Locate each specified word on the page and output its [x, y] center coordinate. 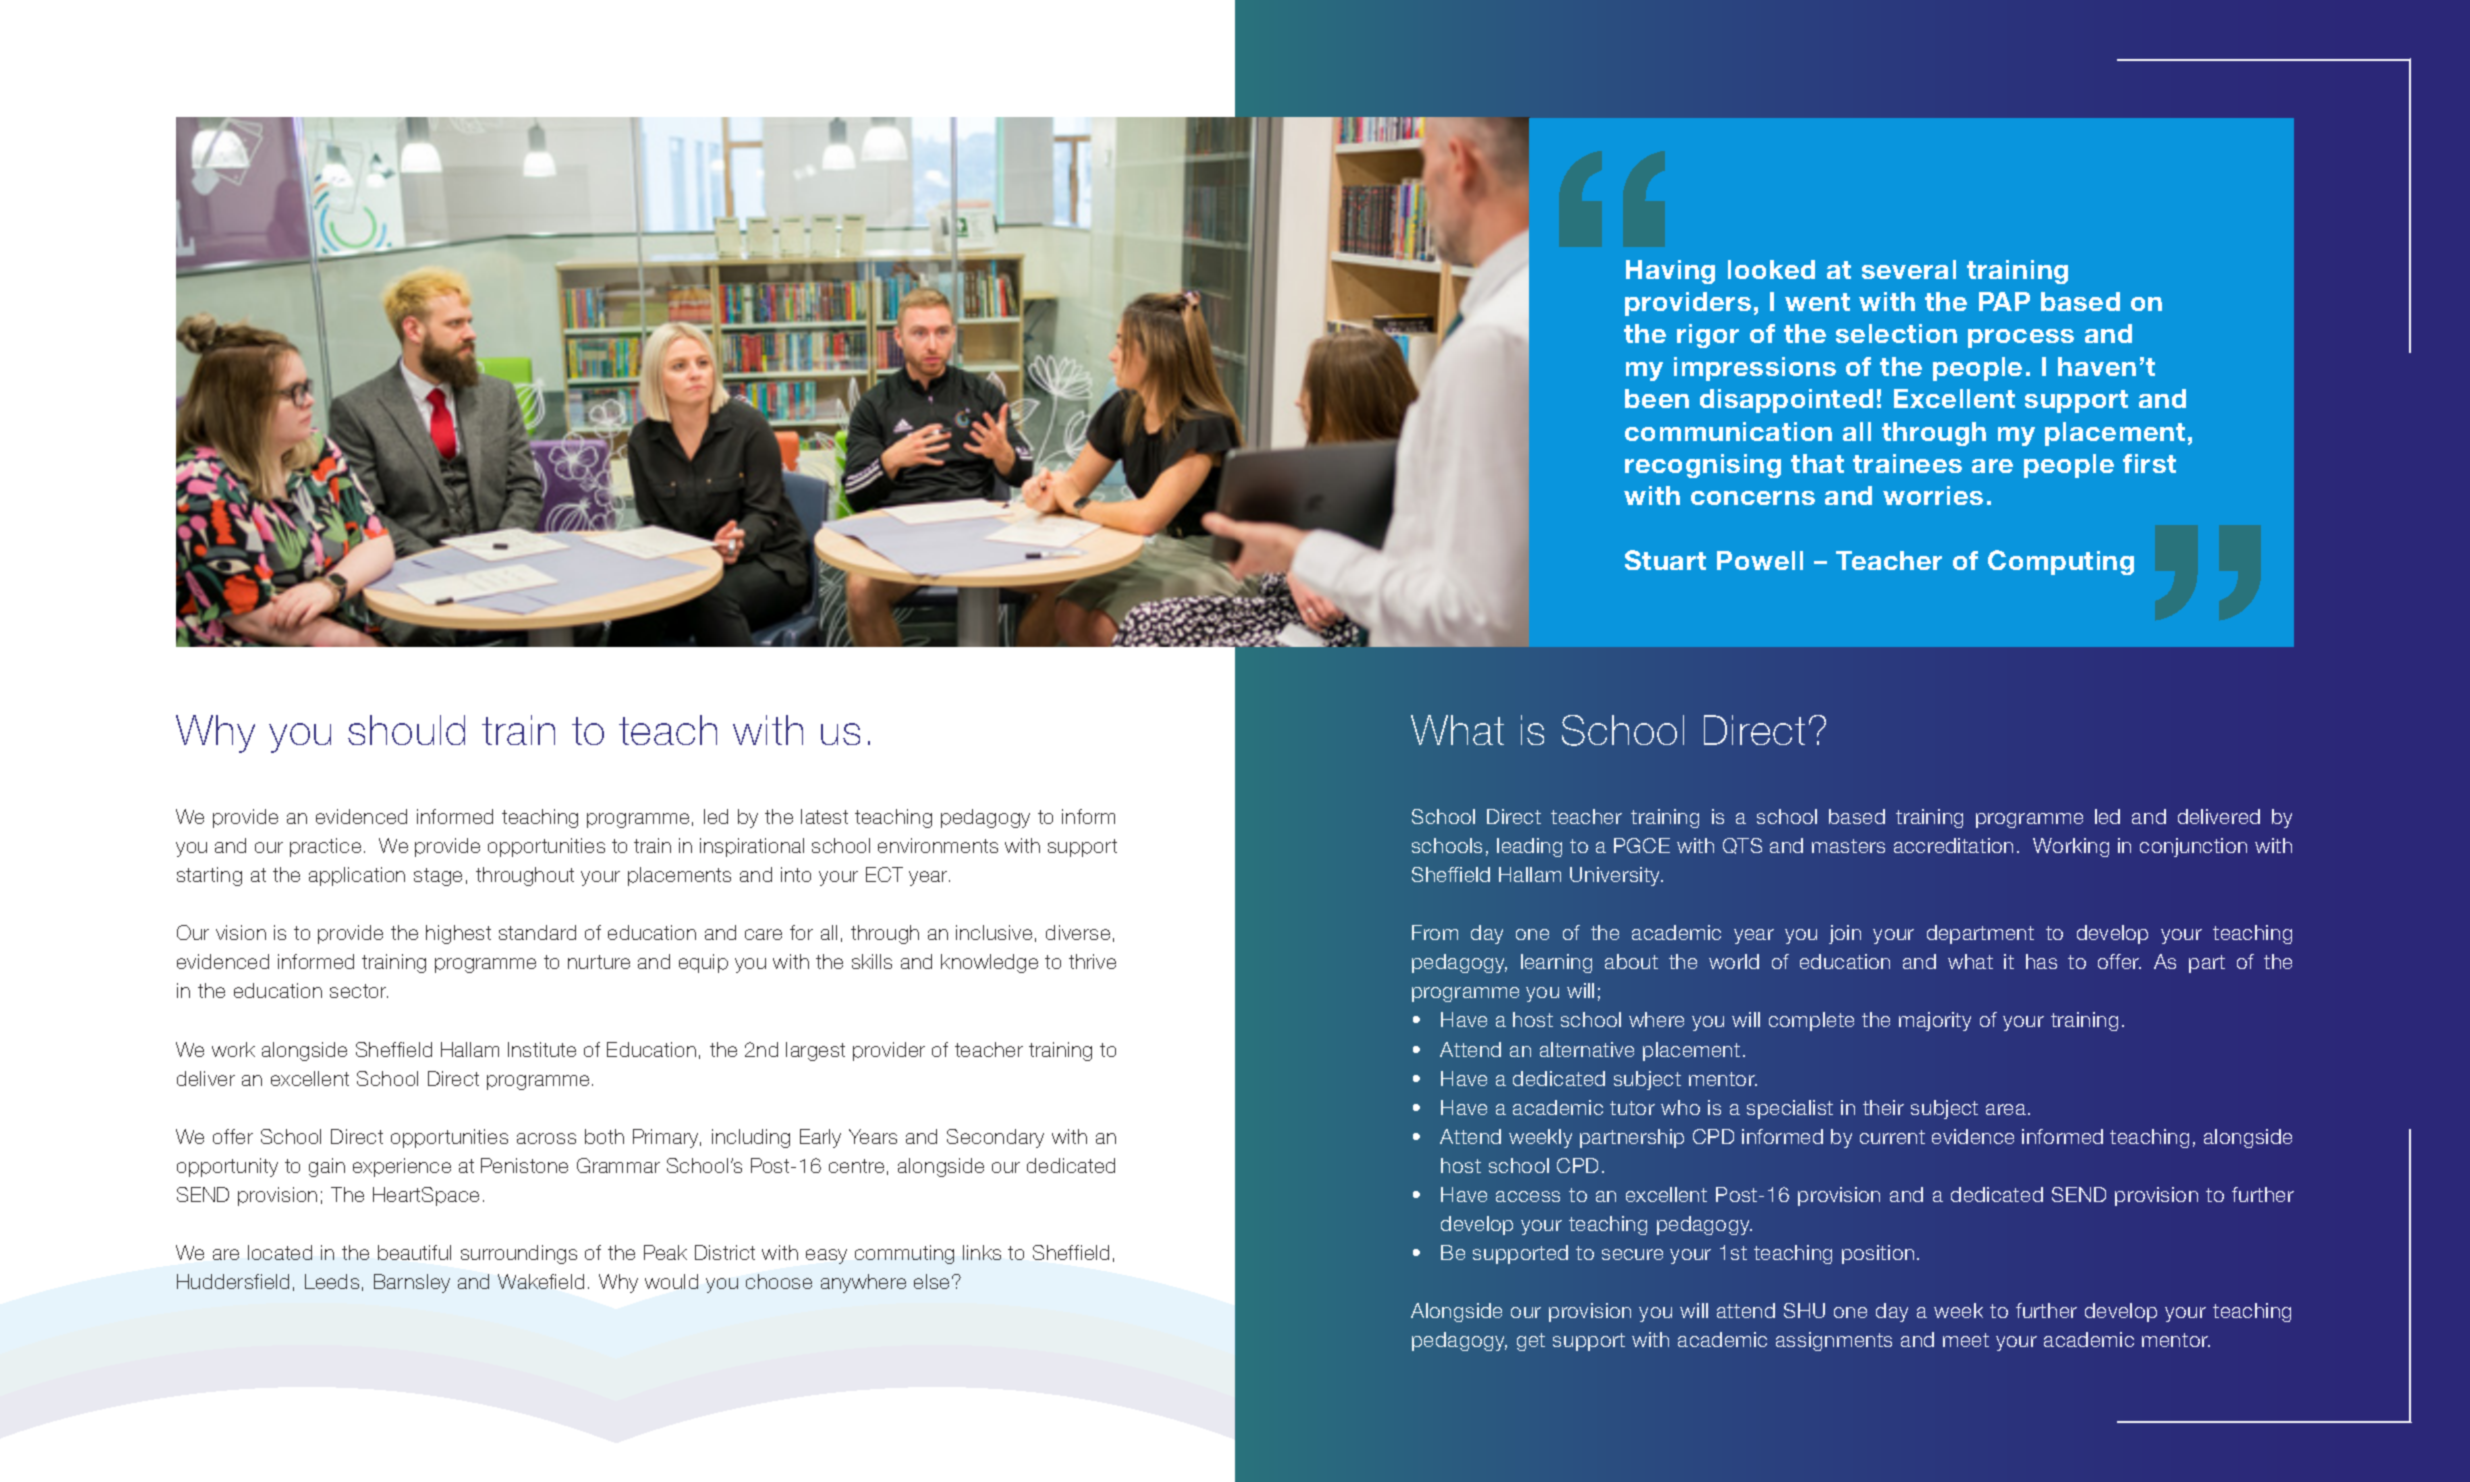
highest [458, 934]
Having [1670, 272]
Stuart [1665, 560]
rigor [1708, 336]
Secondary [995, 1138]
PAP [2004, 301]
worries [1933, 495]
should [406, 730]
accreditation [1953, 845]
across [546, 1138]
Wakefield [541, 1281]
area [2006, 1109]
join [1845, 934]
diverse [1078, 932]
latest [824, 816]
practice [325, 847]
